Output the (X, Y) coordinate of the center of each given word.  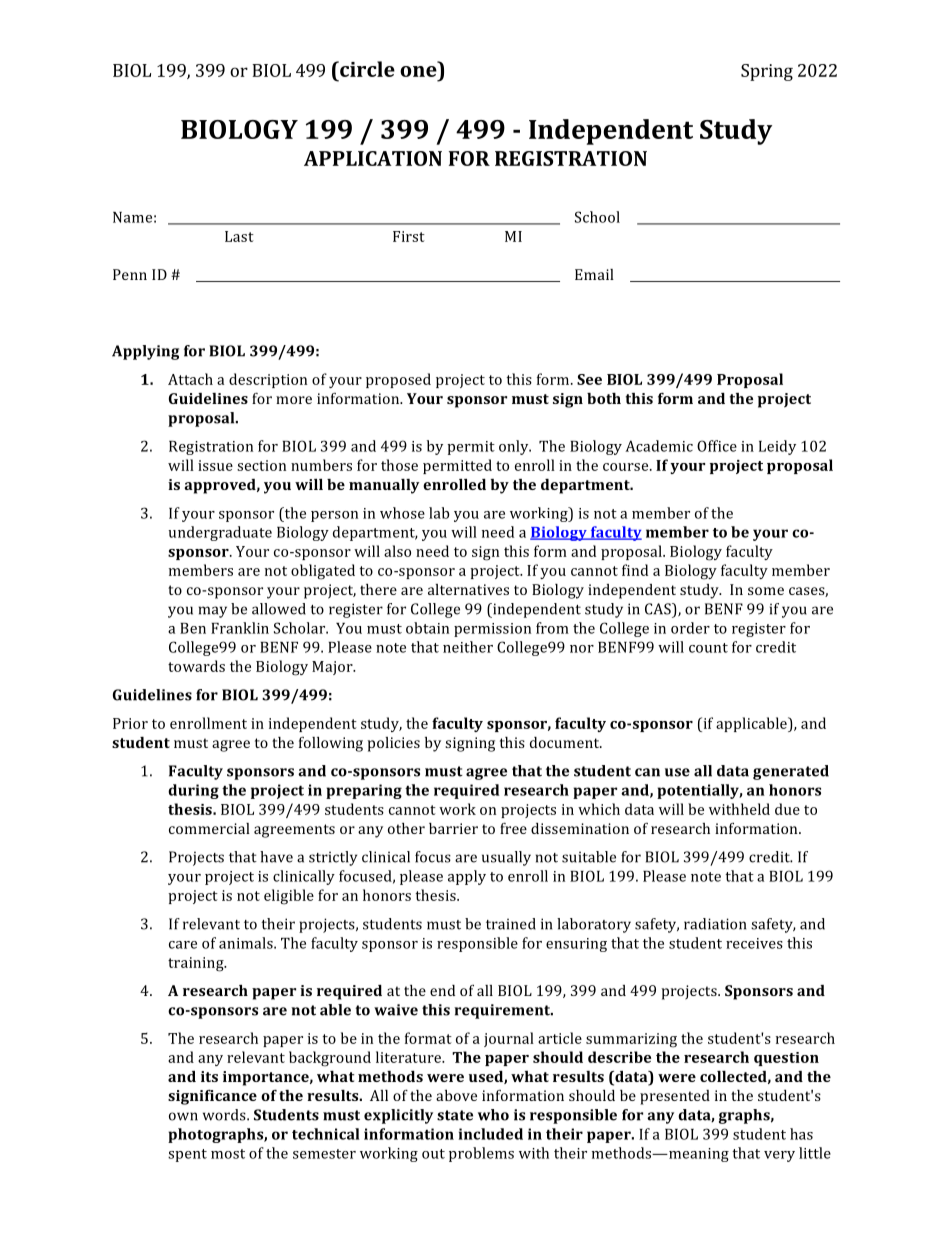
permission (492, 630)
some (766, 591)
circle (366, 69)
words (225, 1115)
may (213, 612)
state (455, 1115)
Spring (767, 72)
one (418, 71)
